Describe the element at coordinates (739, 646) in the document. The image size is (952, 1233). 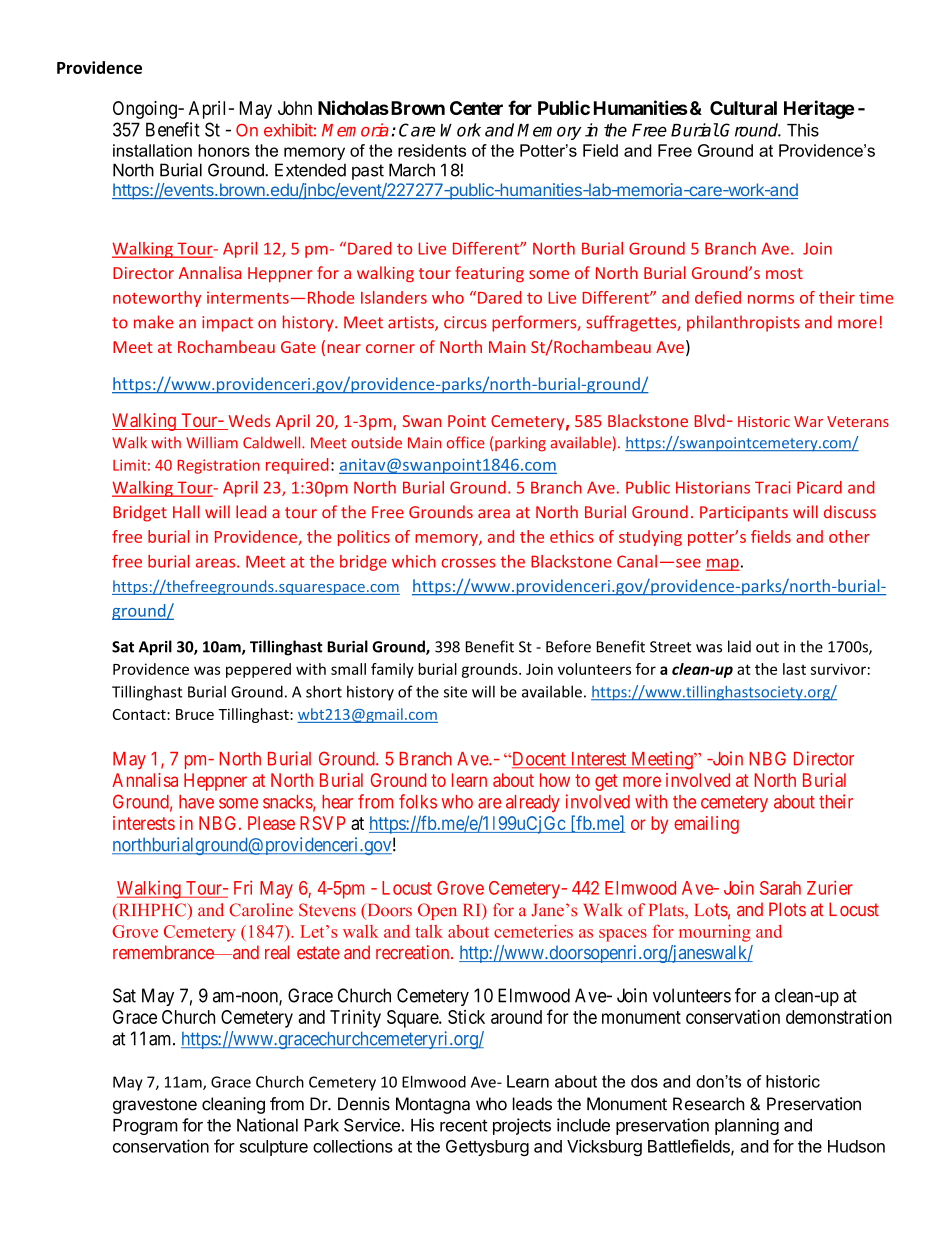
I see `laid` at that location.
